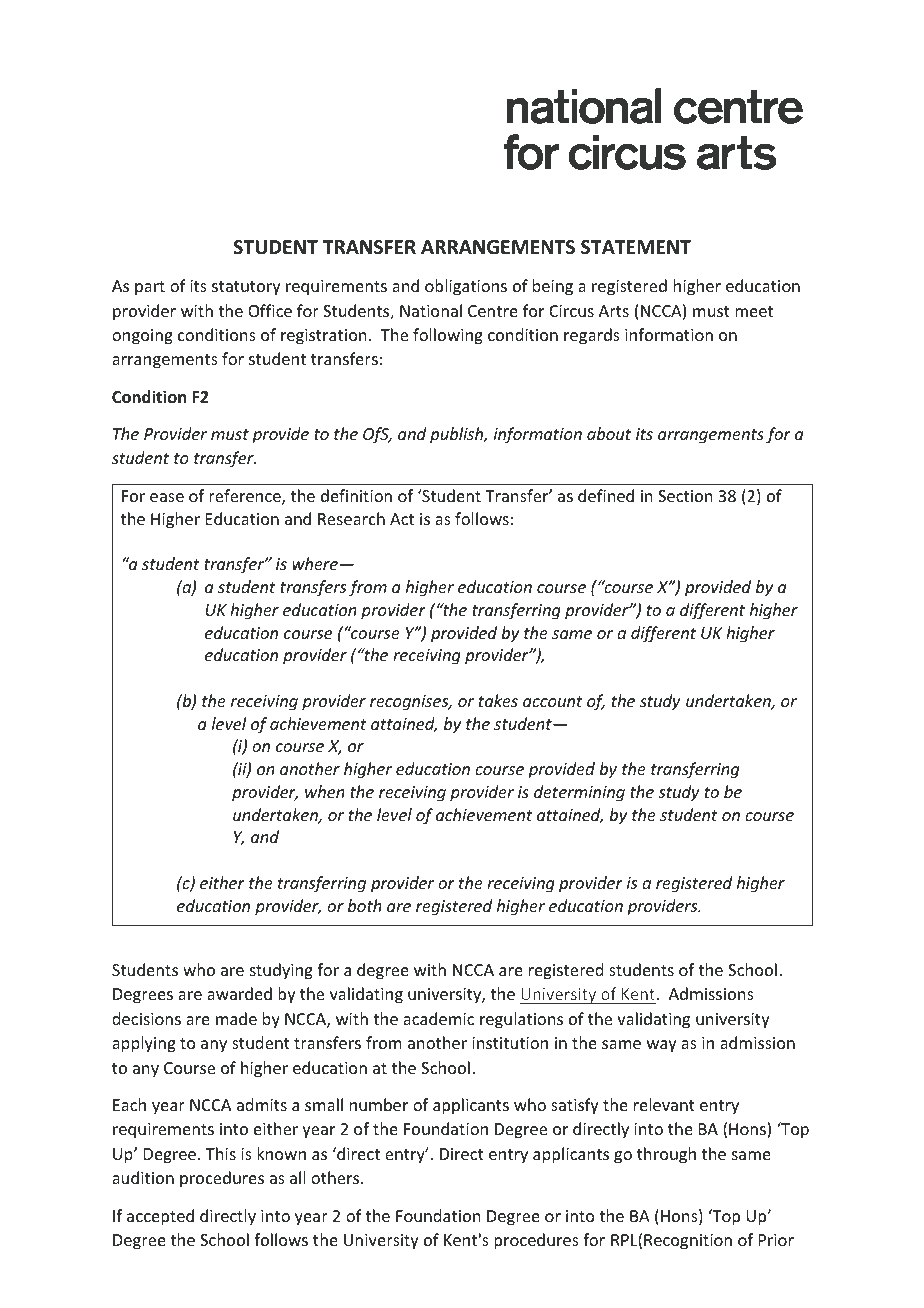 This image has width=924, height=1308. What do you see at coordinates (466, 287) in the image?
I see `obligations` at bounding box center [466, 287].
